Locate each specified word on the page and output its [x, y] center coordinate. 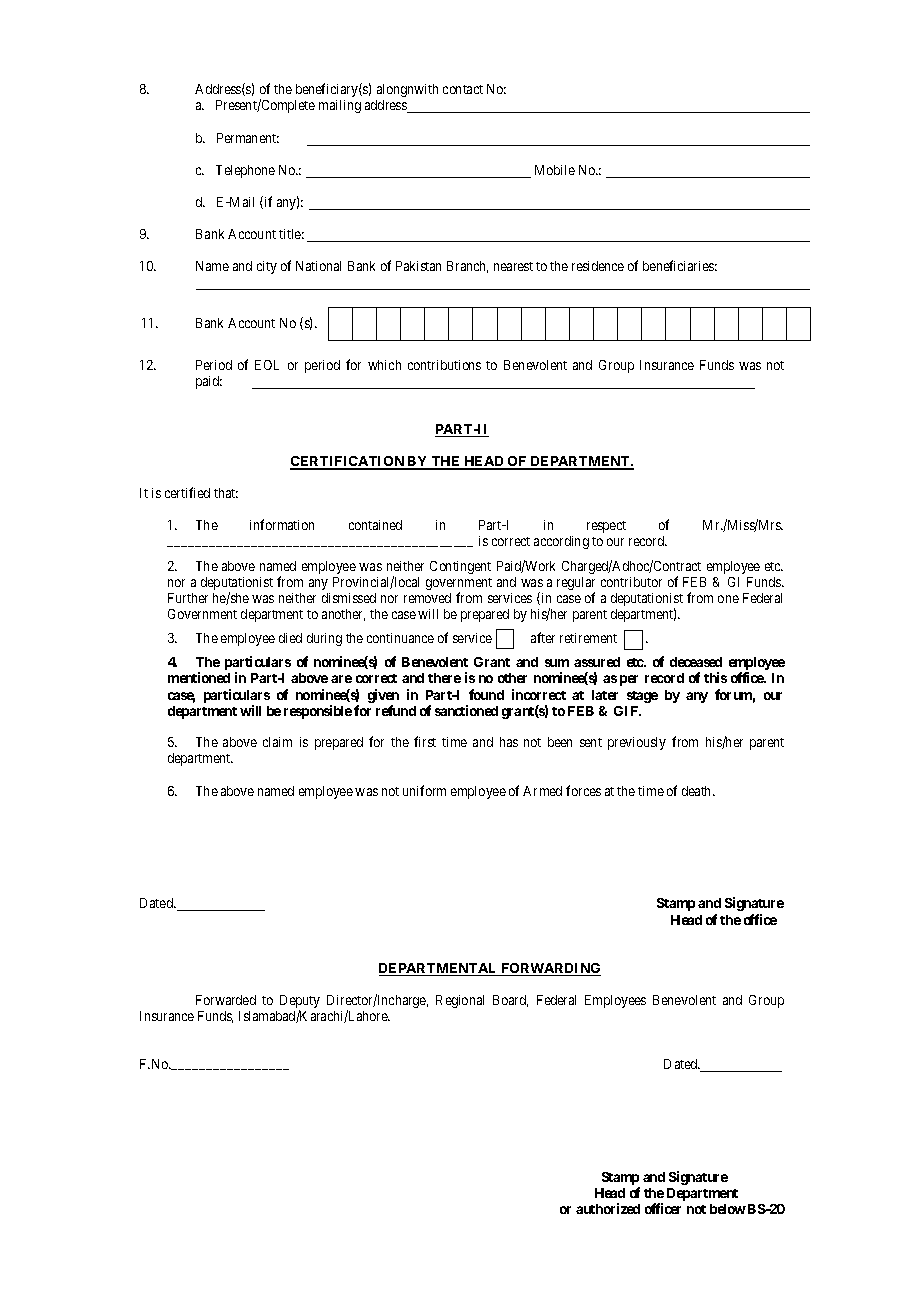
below [728, 1209]
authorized [608, 1208]
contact [463, 89]
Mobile [555, 170]
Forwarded [226, 1000]
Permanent [248, 138]
